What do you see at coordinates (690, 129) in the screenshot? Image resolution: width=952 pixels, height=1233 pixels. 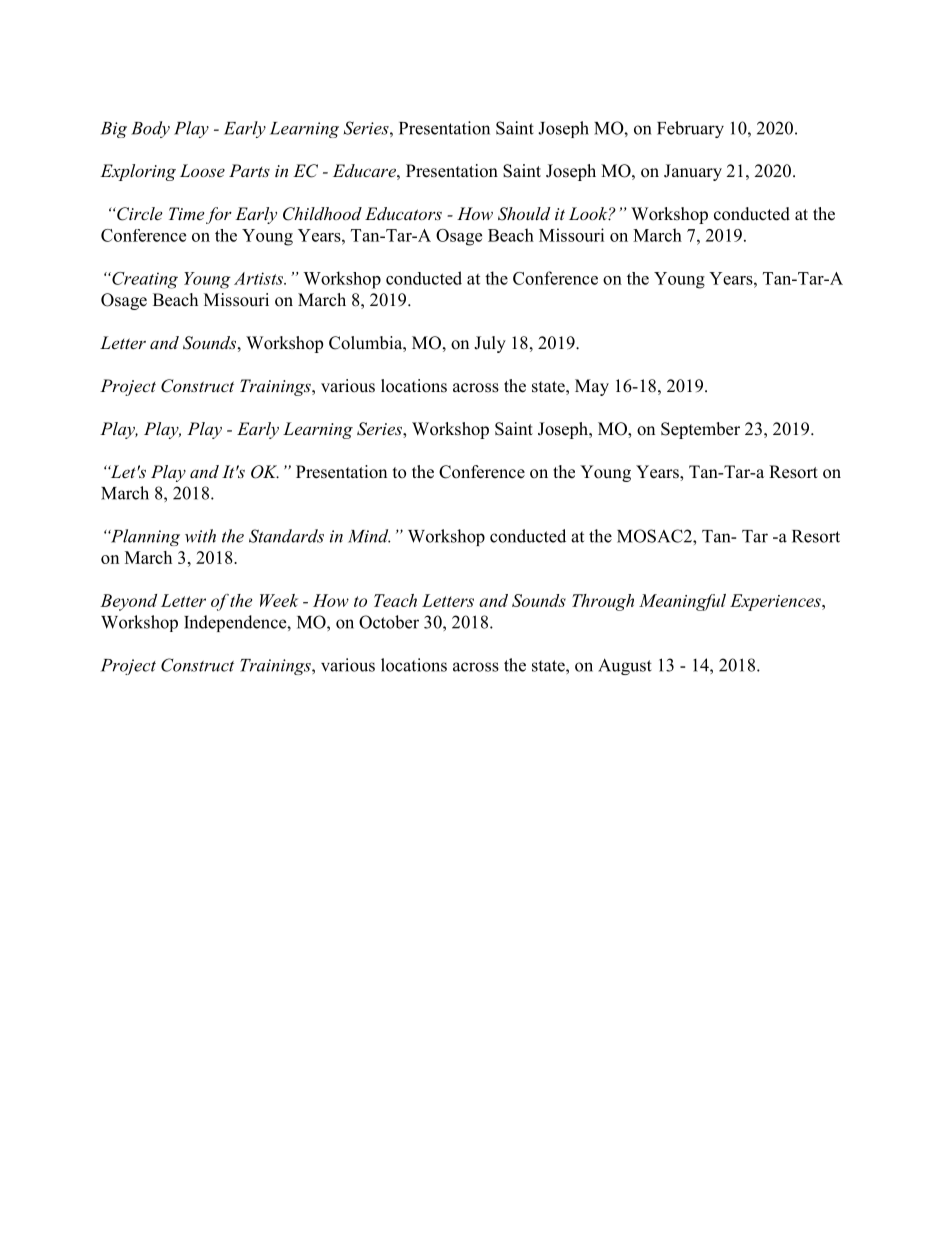 I see `February` at bounding box center [690, 129].
